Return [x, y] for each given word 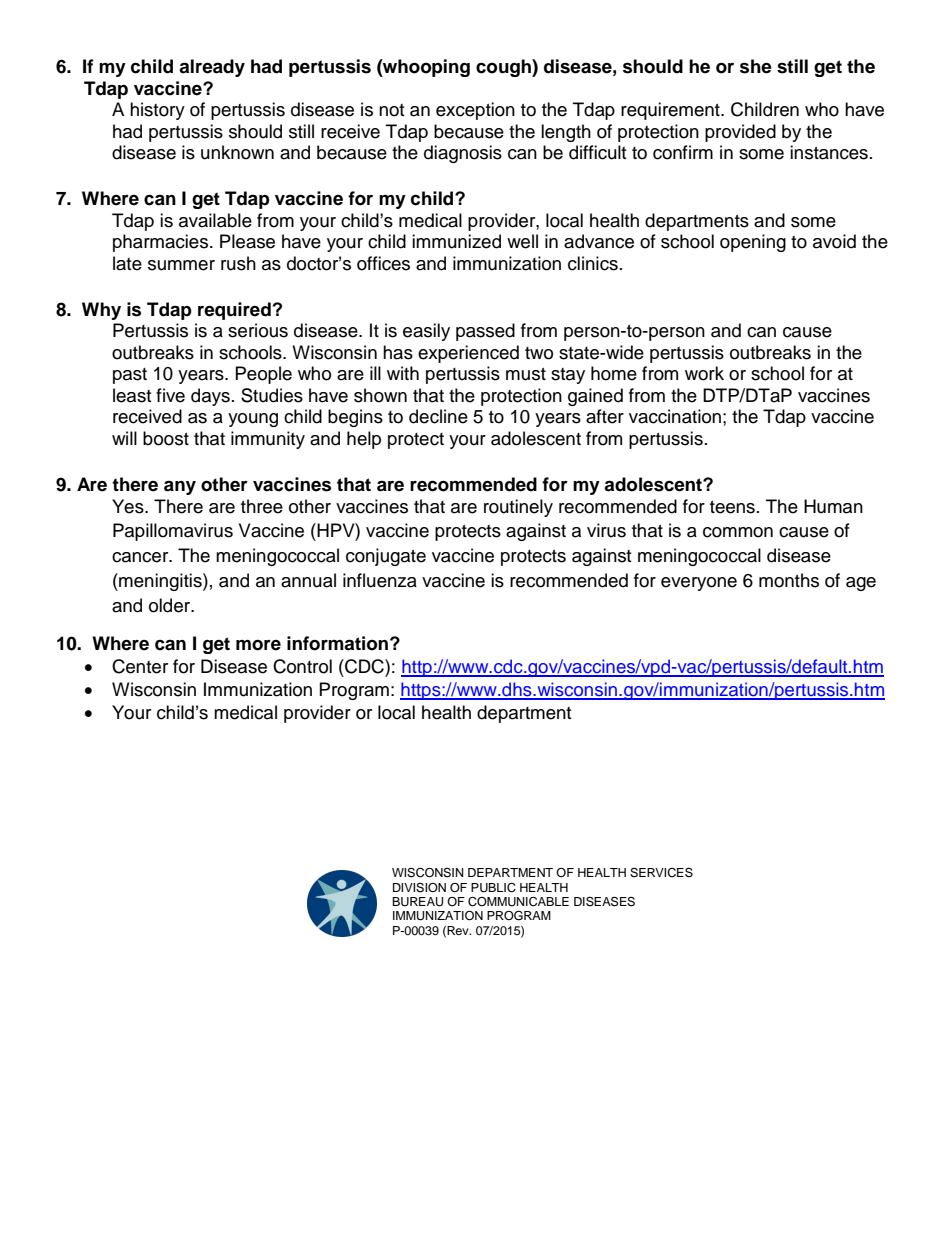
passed [485, 332]
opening [753, 243]
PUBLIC [493, 888]
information [337, 643]
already [212, 68]
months [789, 580]
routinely [518, 508]
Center [140, 666]
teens [732, 507]
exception [475, 111]
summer [181, 265]
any [180, 487]
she [756, 66]
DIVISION [419, 888]
